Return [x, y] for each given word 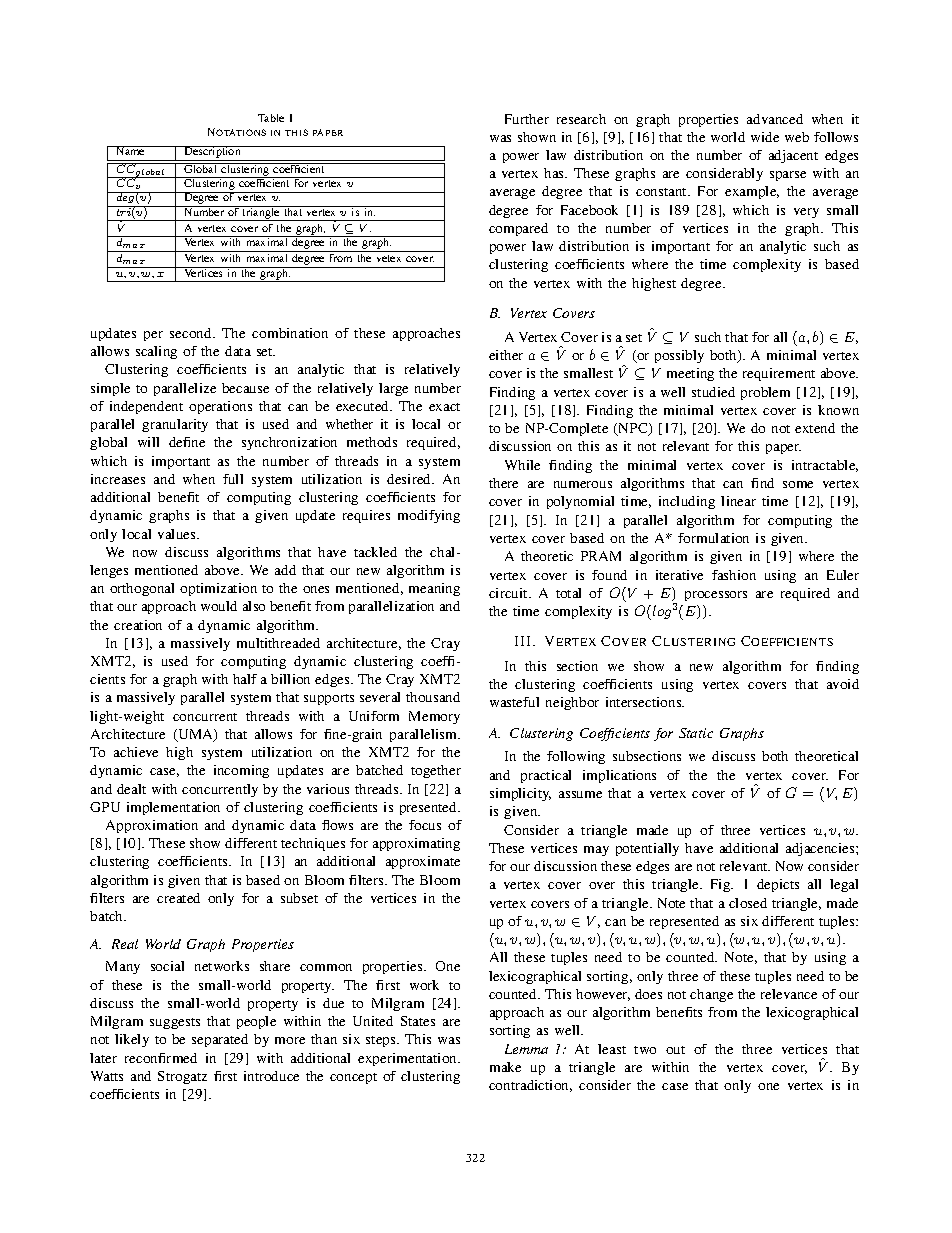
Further [527, 119]
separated [220, 1040]
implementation [173, 808]
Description [212, 153]
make [505, 1067]
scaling [156, 352]
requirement [779, 374]
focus [425, 825]
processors [716, 596]
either [506, 355]
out [675, 1050]
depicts [778, 885]
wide [765, 137]
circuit [509, 593]
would [219, 606]
